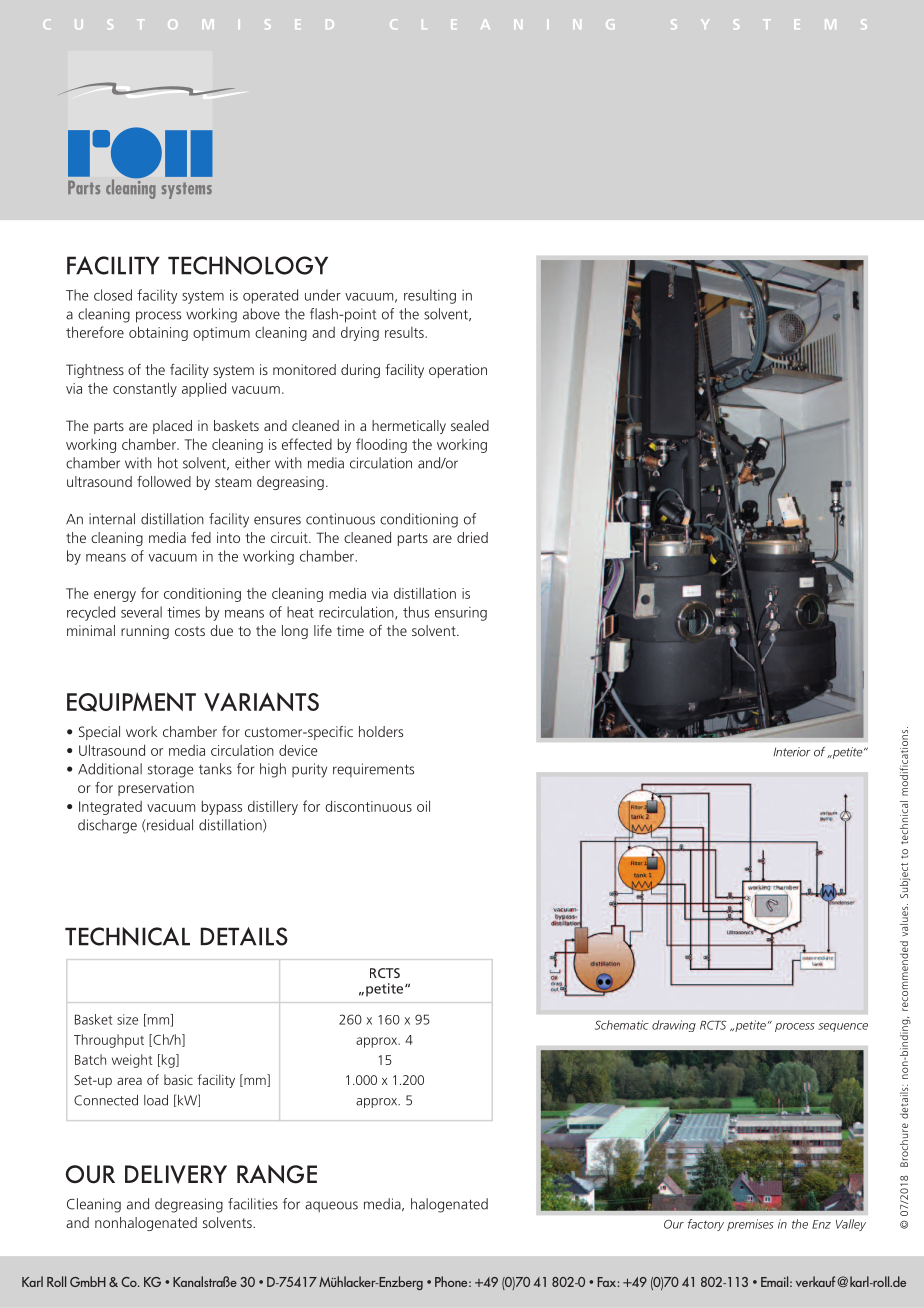 This page has height=1308, width=924. Describe the element at coordinates (461, 614) in the page. I see `ensuring` at that location.
